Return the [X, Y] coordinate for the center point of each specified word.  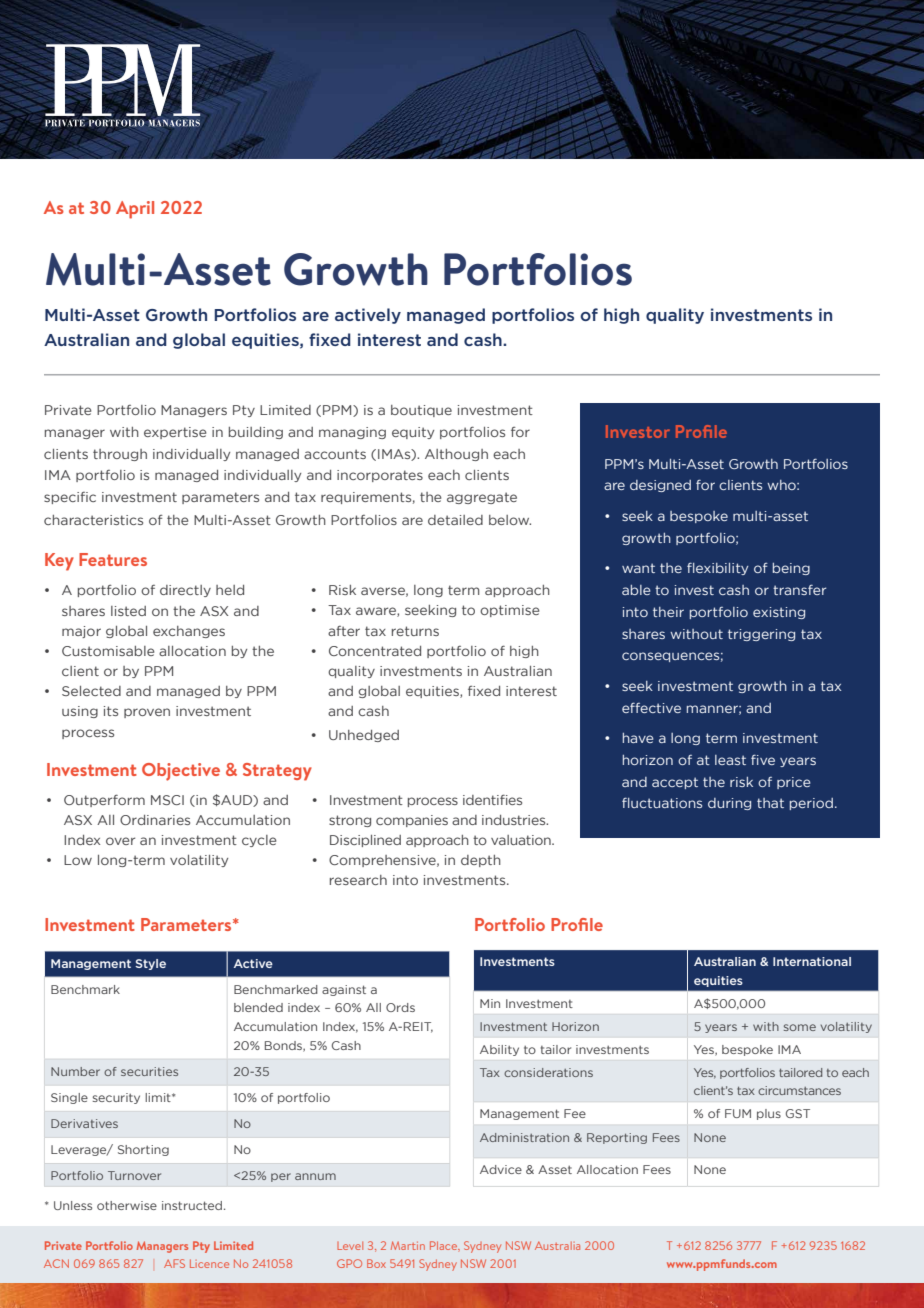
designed [660, 486]
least [730, 760]
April [135, 210]
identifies [492, 799]
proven [147, 713]
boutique [421, 411]
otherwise [127, 1205]
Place [445, 1246]
